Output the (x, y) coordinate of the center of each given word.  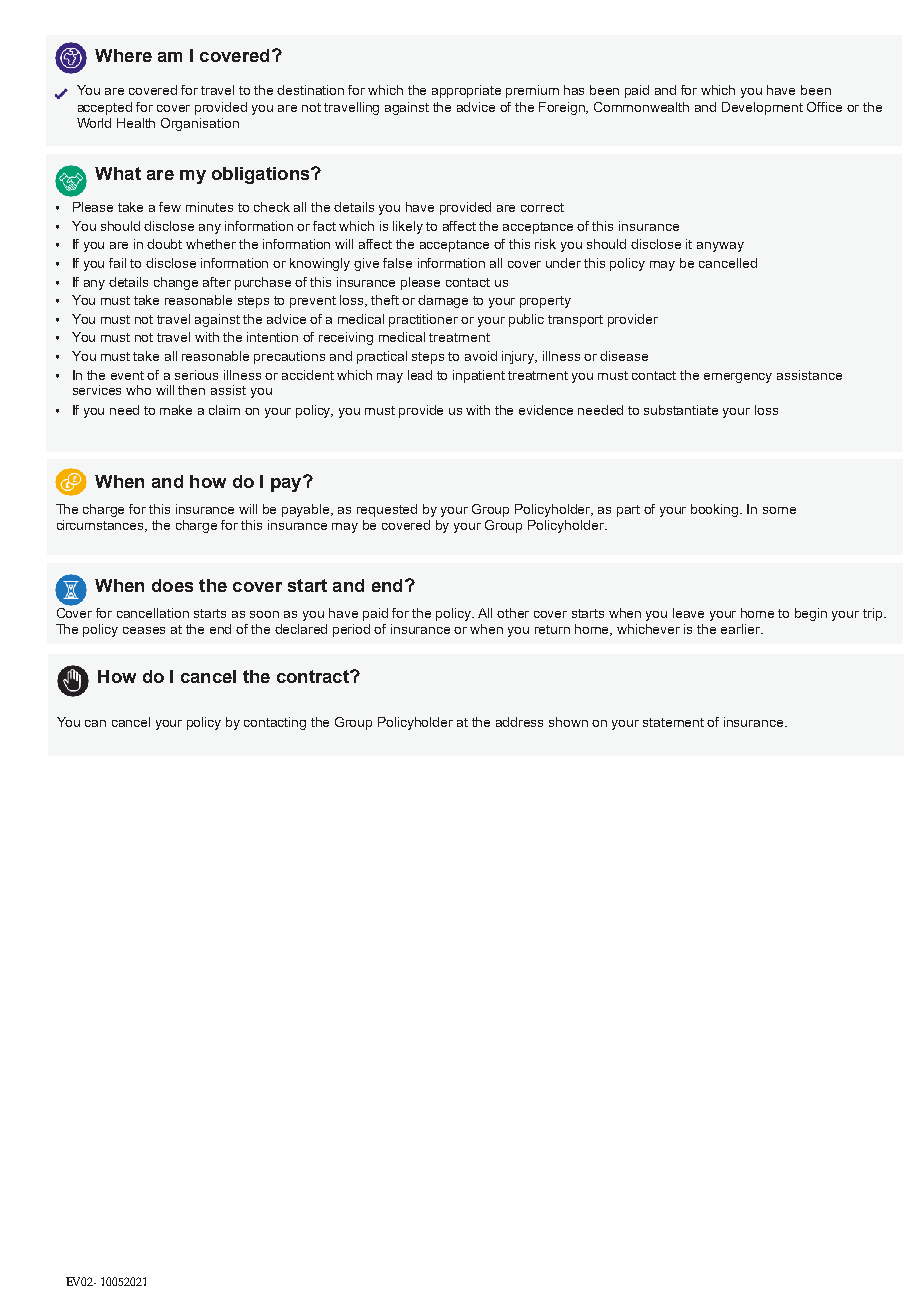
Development (762, 108)
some (779, 510)
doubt (164, 244)
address (519, 722)
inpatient (479, 376)
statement (673, 722)
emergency (738, 378)
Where (123, 55)
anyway (720, 247)
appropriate (466, 91)
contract (314, 676)
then (191, 390)
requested (387, 510)
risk (545, 244)
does (172, 585)
